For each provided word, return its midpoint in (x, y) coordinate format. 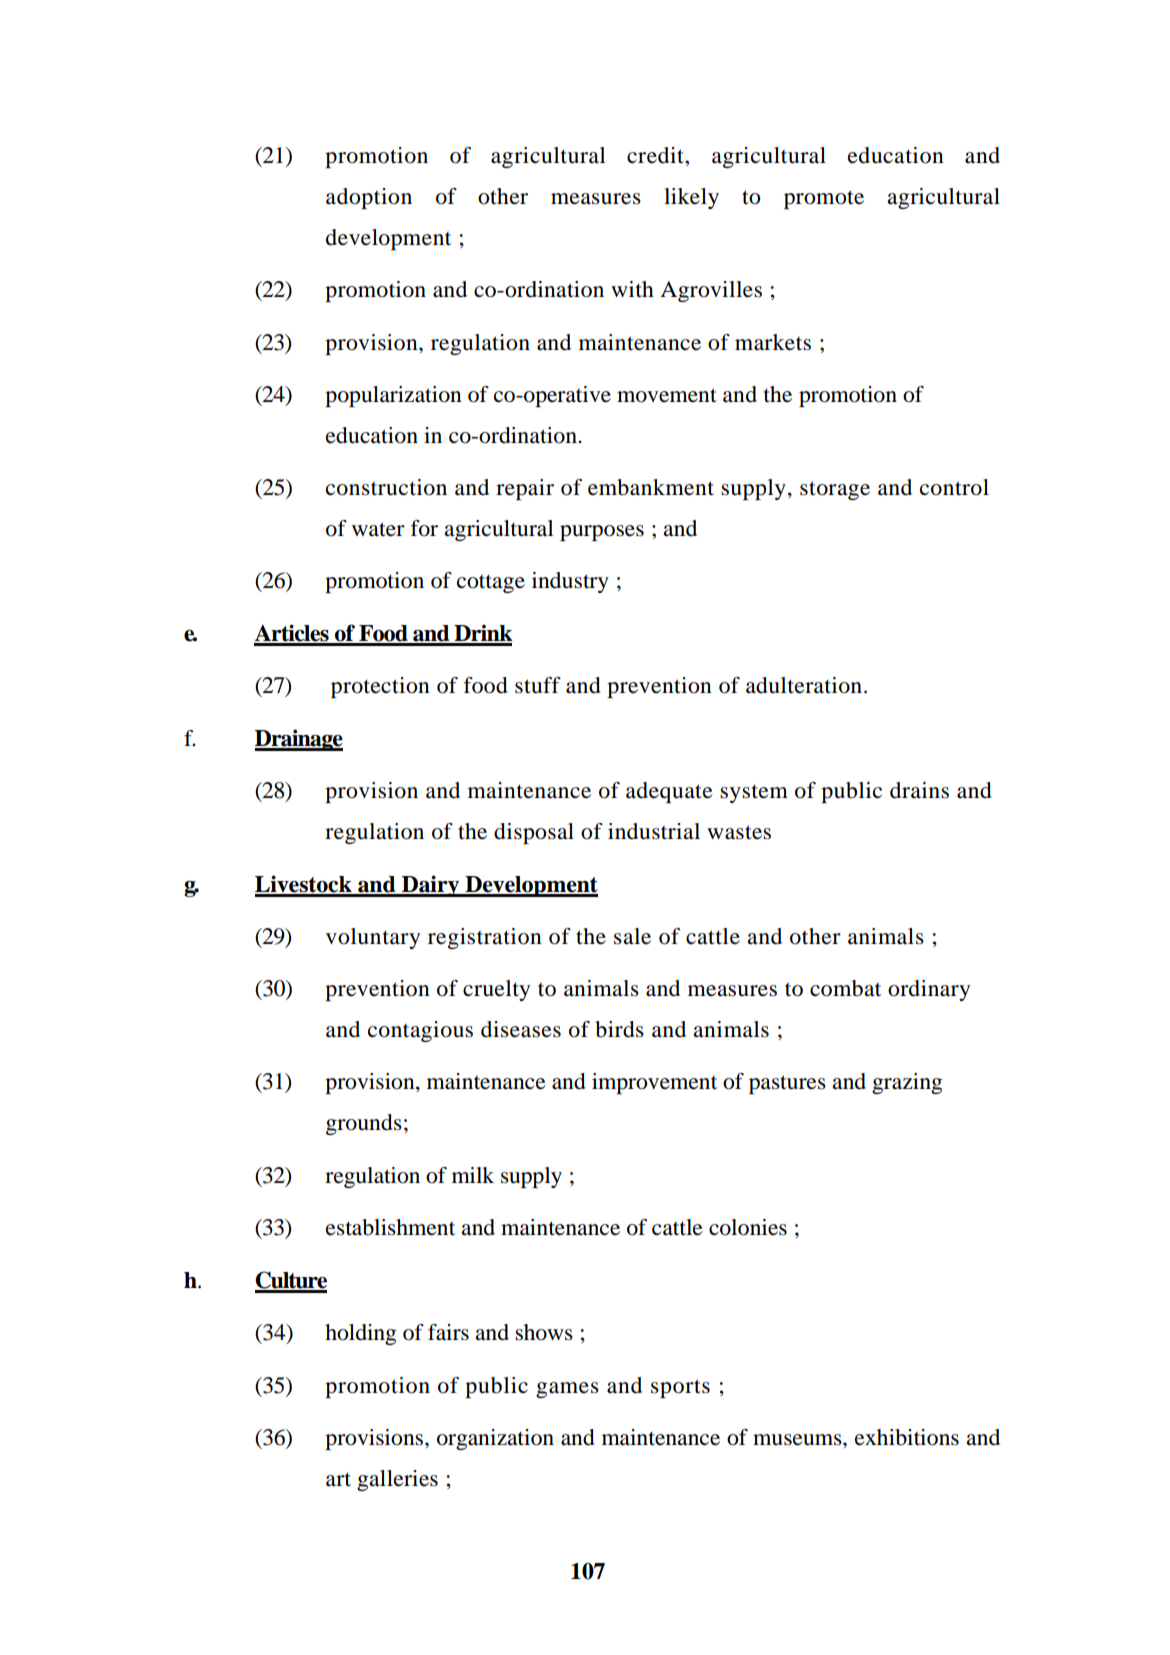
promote (824, 199)
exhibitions (907, 1437)
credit (656, 155)
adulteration (804, 685)
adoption (369, 198)
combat (845, 988)
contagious (420, 1031)
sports (680, 1388)
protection (380, 687)
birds (619, 1029)
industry (570, 582)
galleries (397, 1480)
